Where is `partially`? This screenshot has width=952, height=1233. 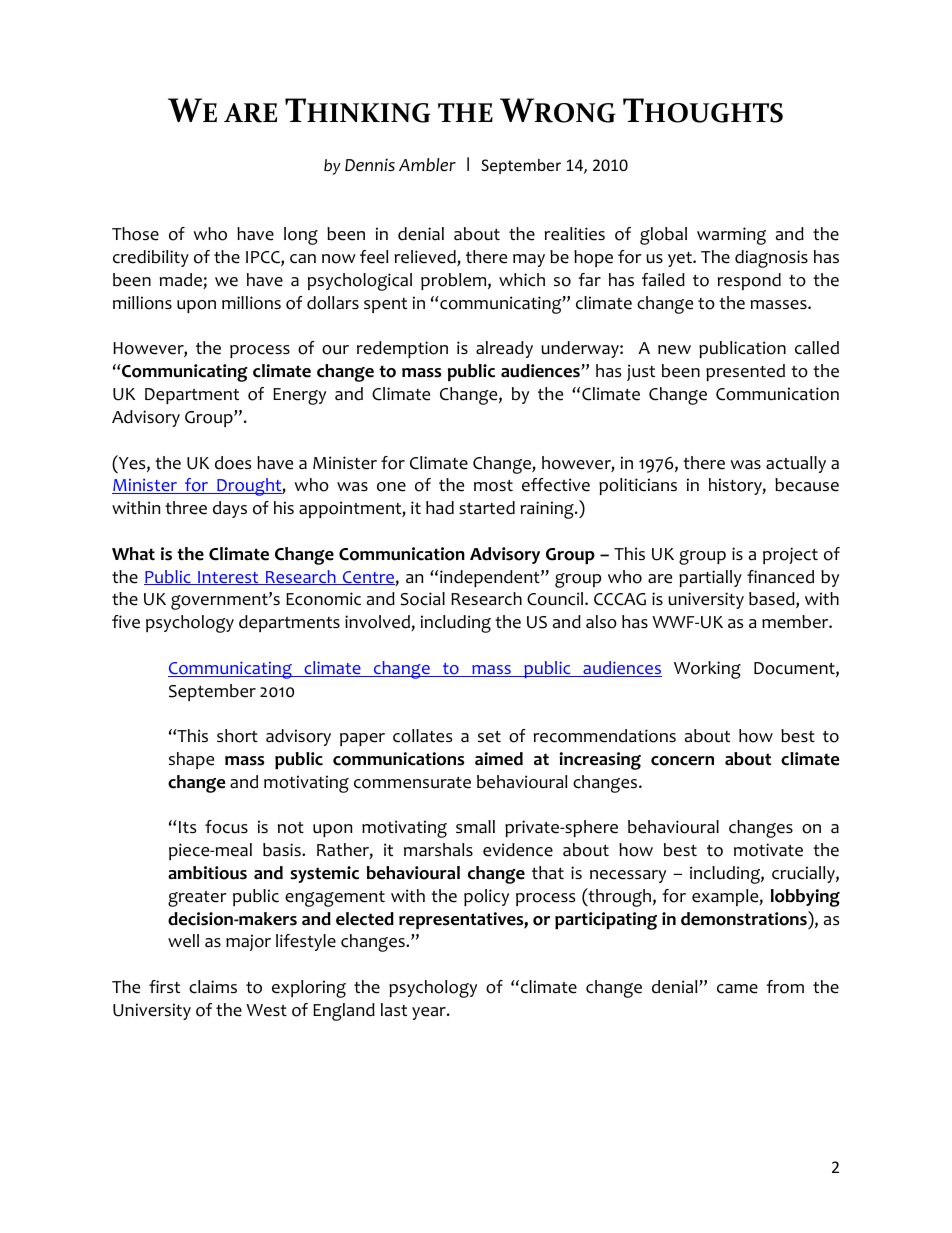
partially is located at coordinates (710, 578).
